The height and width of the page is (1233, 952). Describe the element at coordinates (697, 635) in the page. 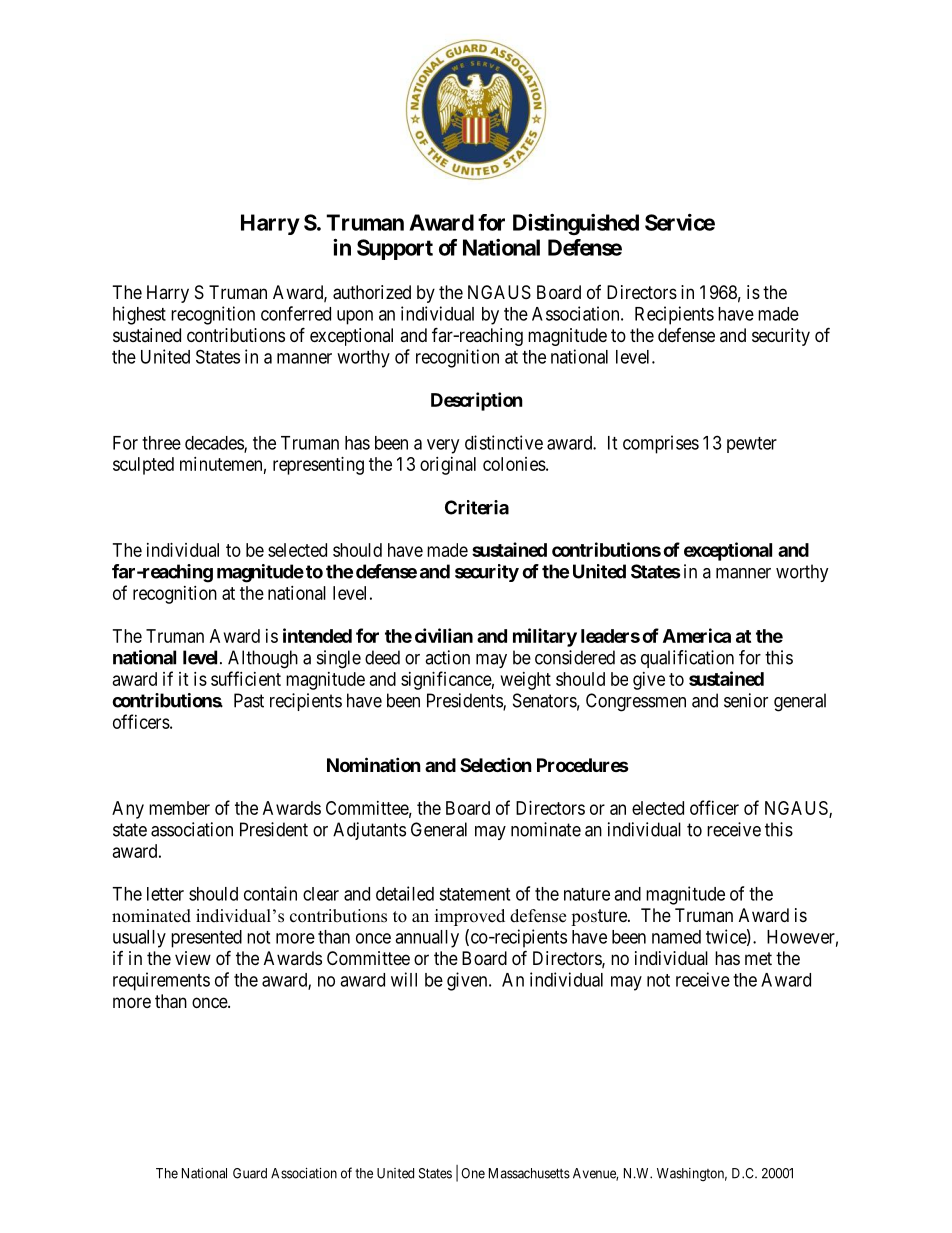

I see `America` at that location.
